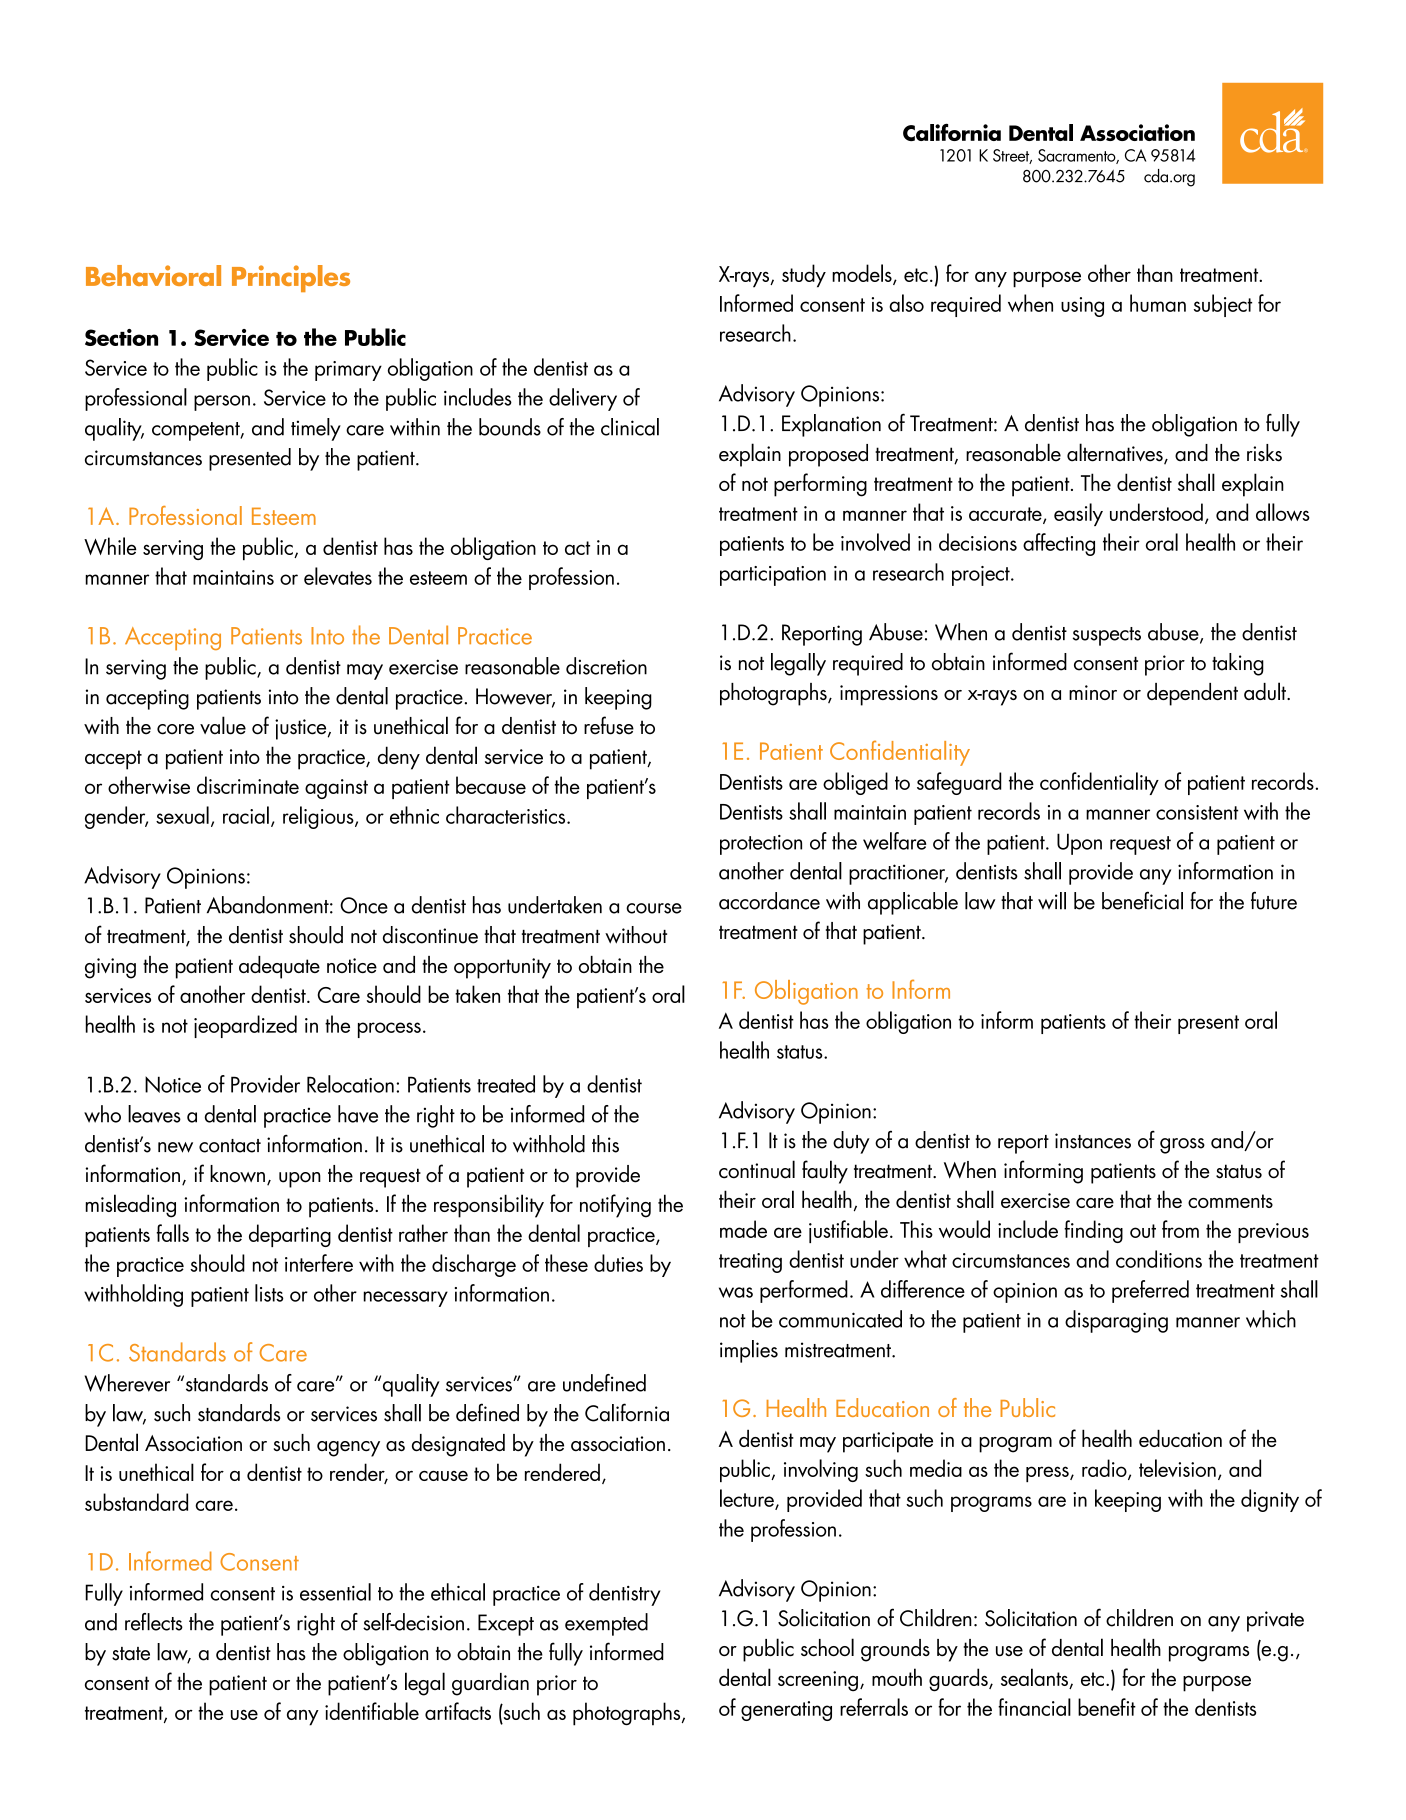 Image resolution: width=1406 pixels, height=1820 pixels. What do you see at coordinates (291, 278) in the page?
I see `Principles` at bounding box center [291, 278].
